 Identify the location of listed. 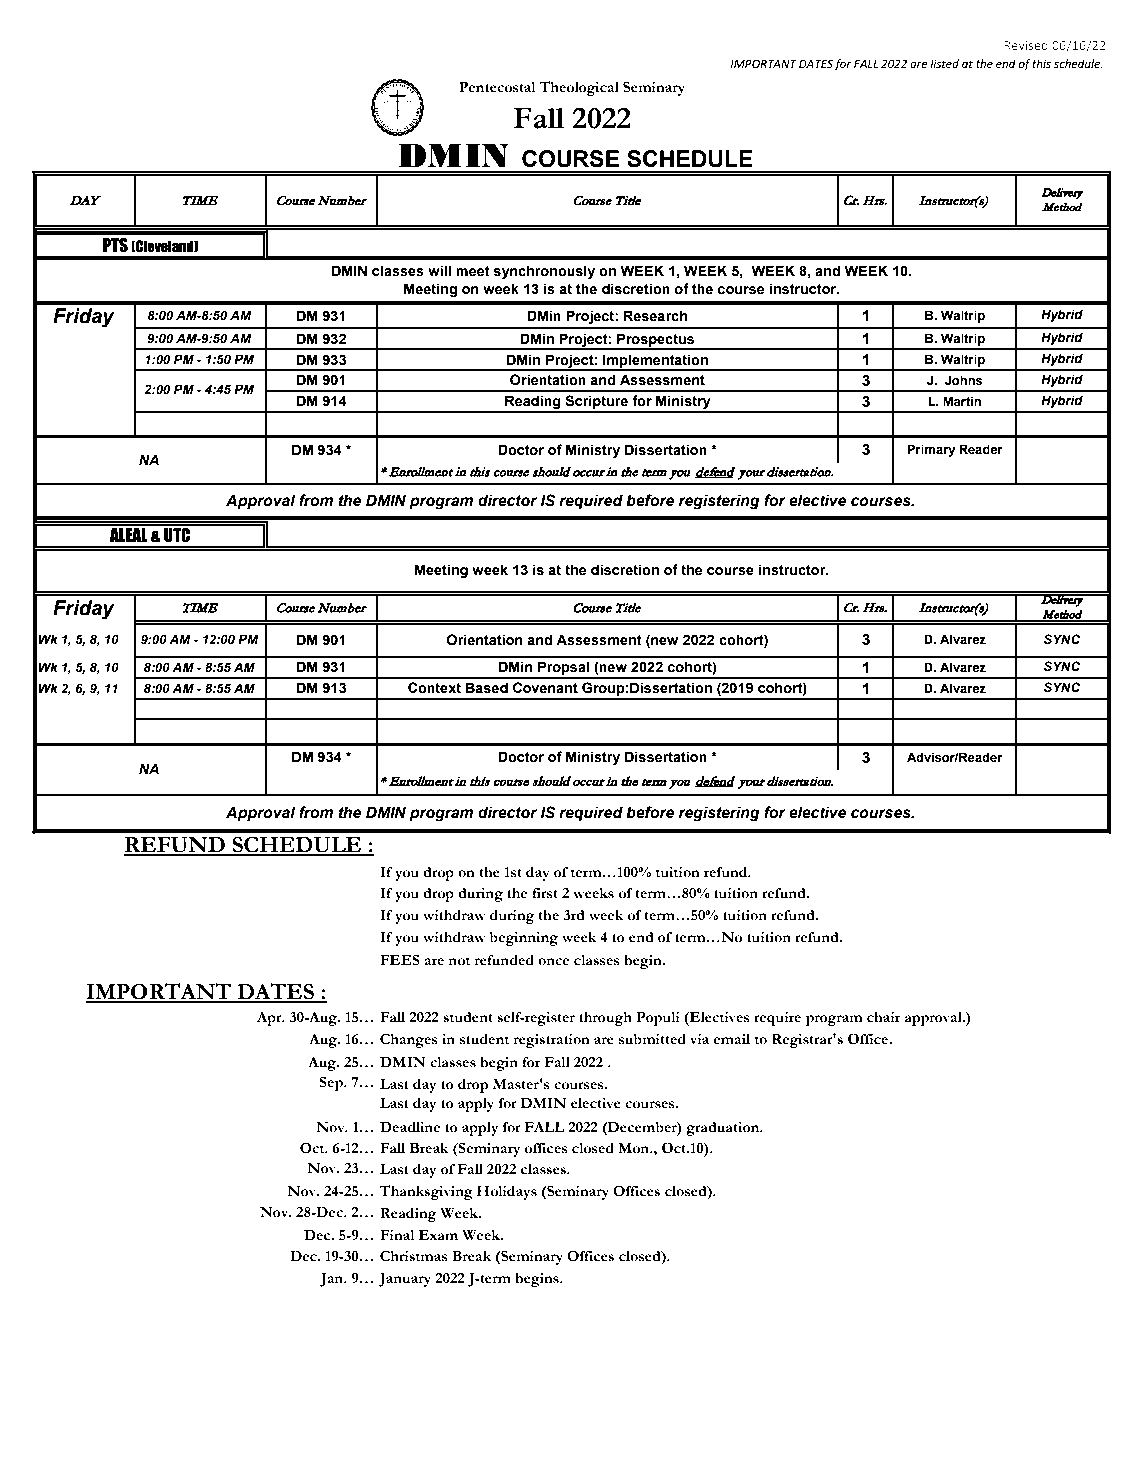
(944, 64).
